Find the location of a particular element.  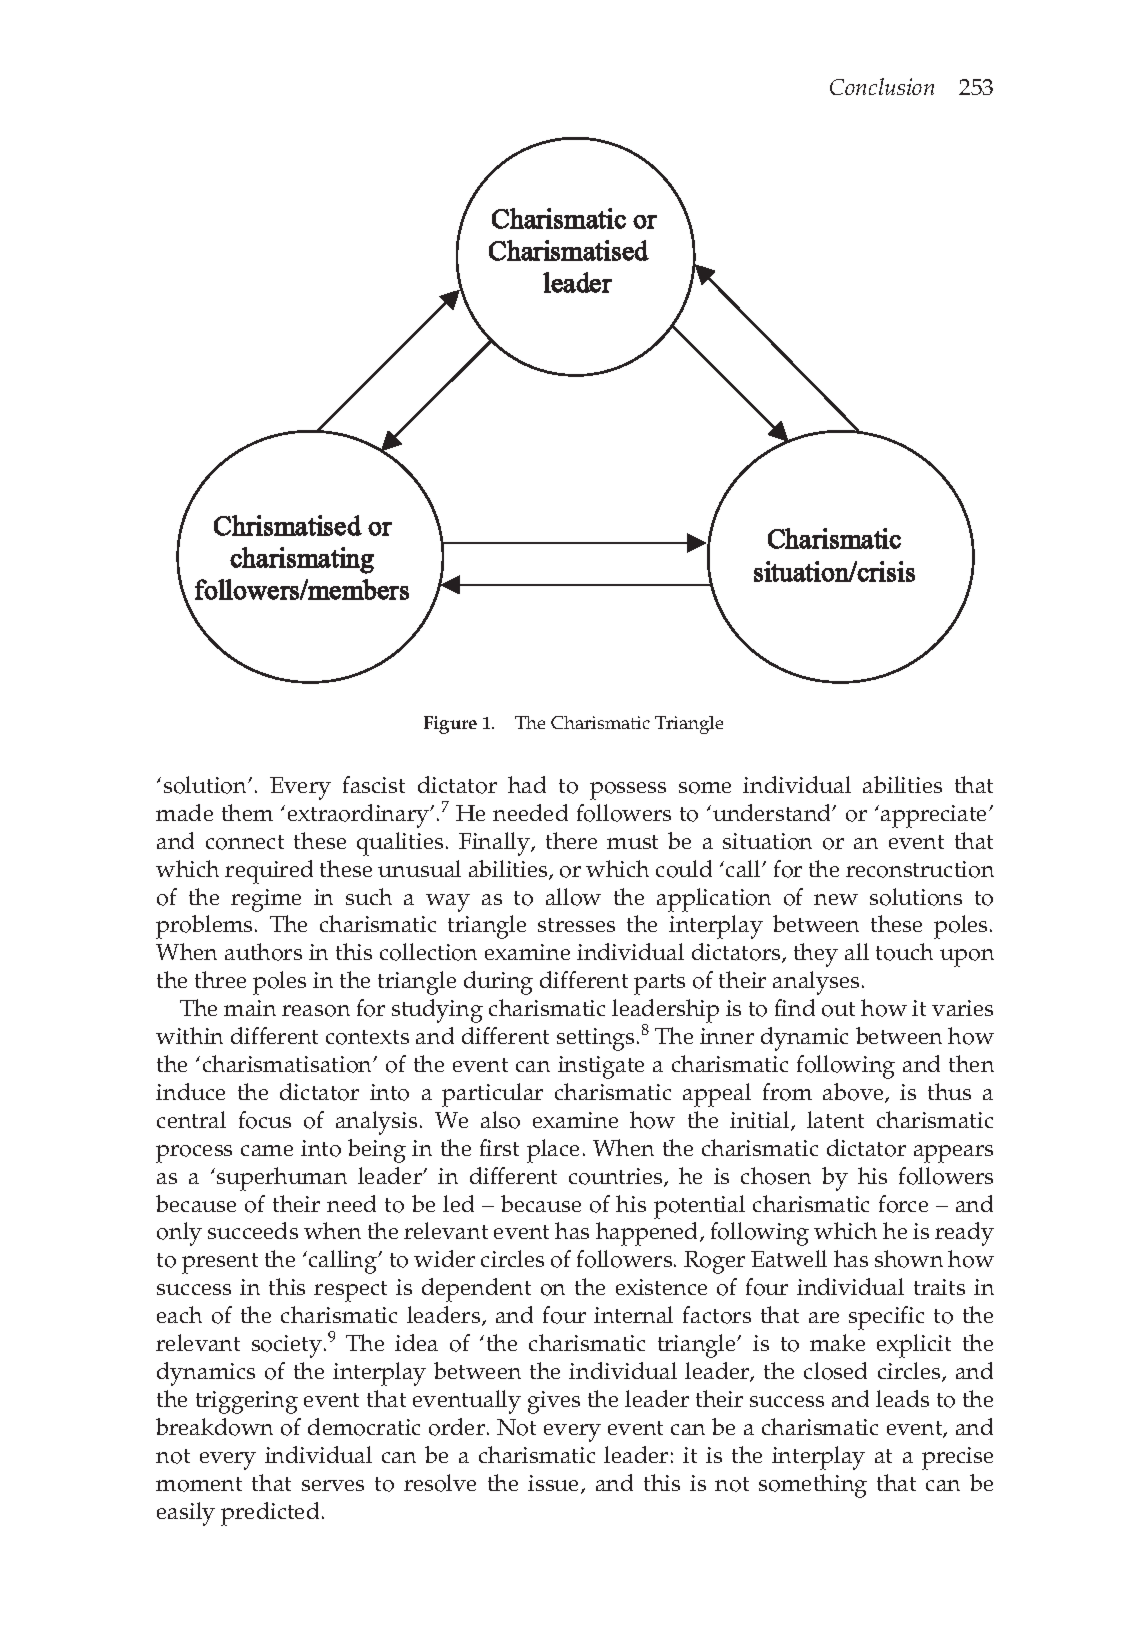

possess is located at coordinates (628, 791).
